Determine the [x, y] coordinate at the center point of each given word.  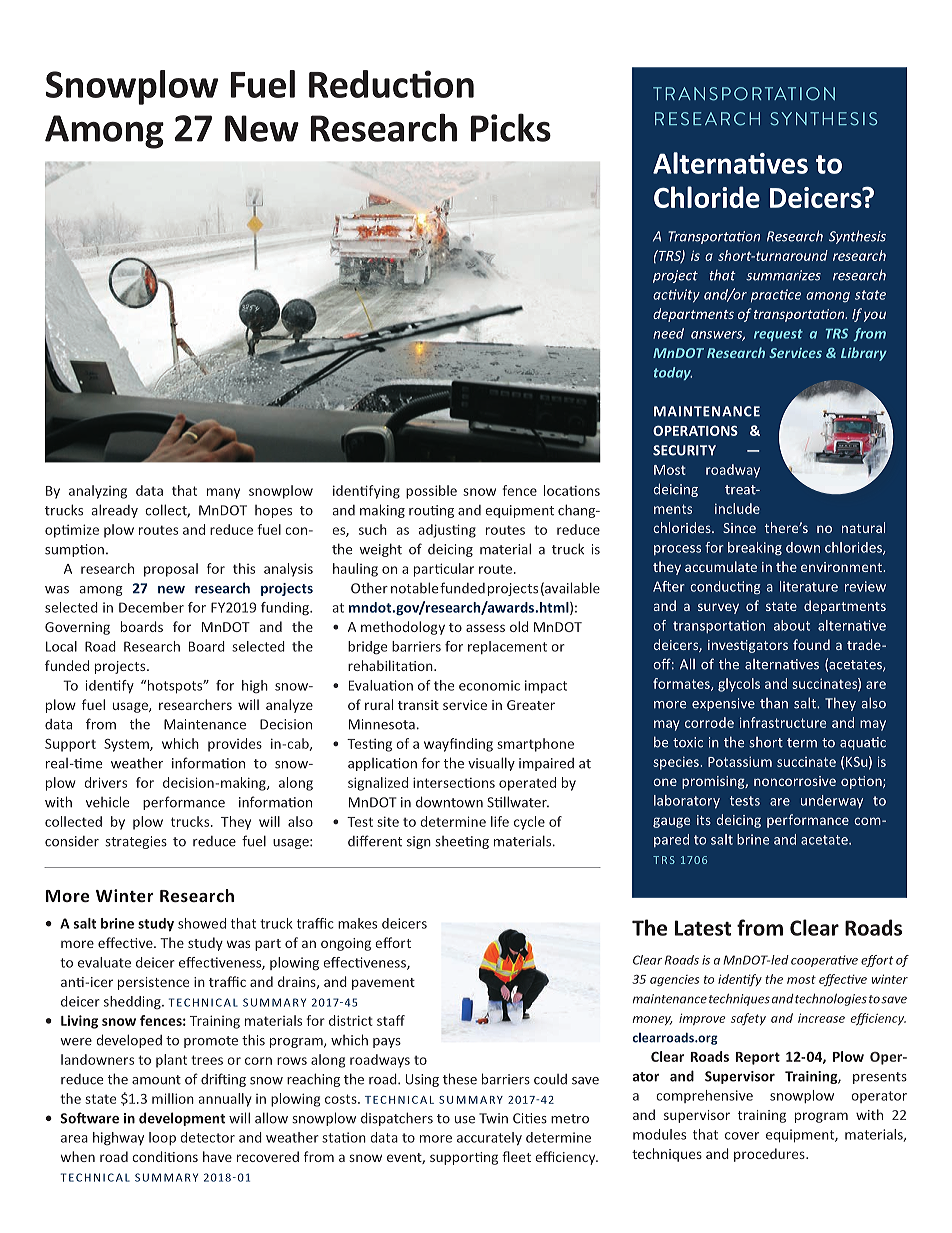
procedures [770, 1155]
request [778, 335]
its [704, 820]
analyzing [98, 492]
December [151, 607]
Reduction [391, 84]
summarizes [783, 275]
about [792, 625]
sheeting [462, 842]
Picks [511, 127]
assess [485, 628]
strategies [136, 842]
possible [431, 492]
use [465, 1120]
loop [162, 1138]
